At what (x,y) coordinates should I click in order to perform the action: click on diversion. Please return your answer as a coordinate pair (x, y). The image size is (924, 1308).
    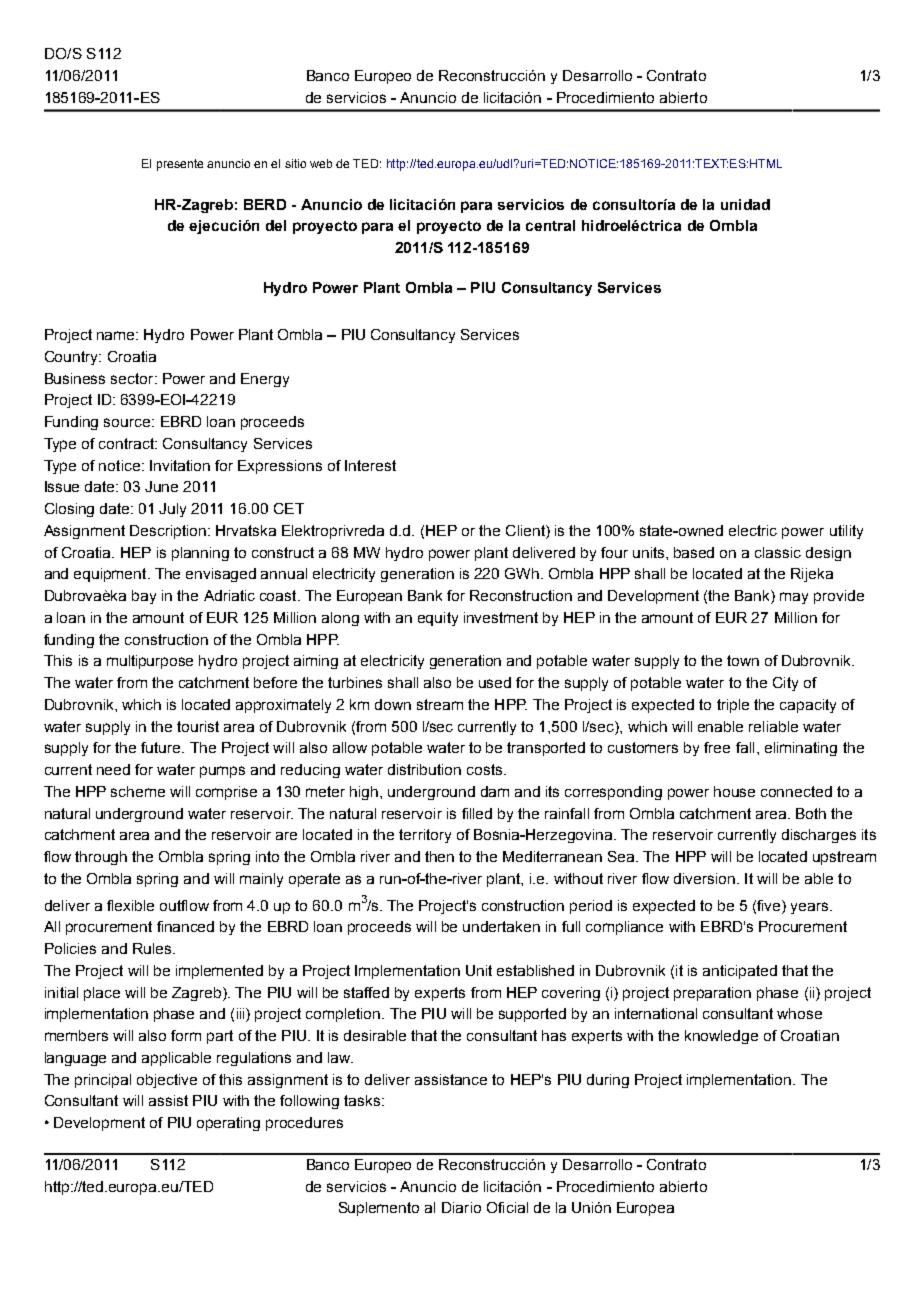
    Looking at the image, I should click on (704, 878).
